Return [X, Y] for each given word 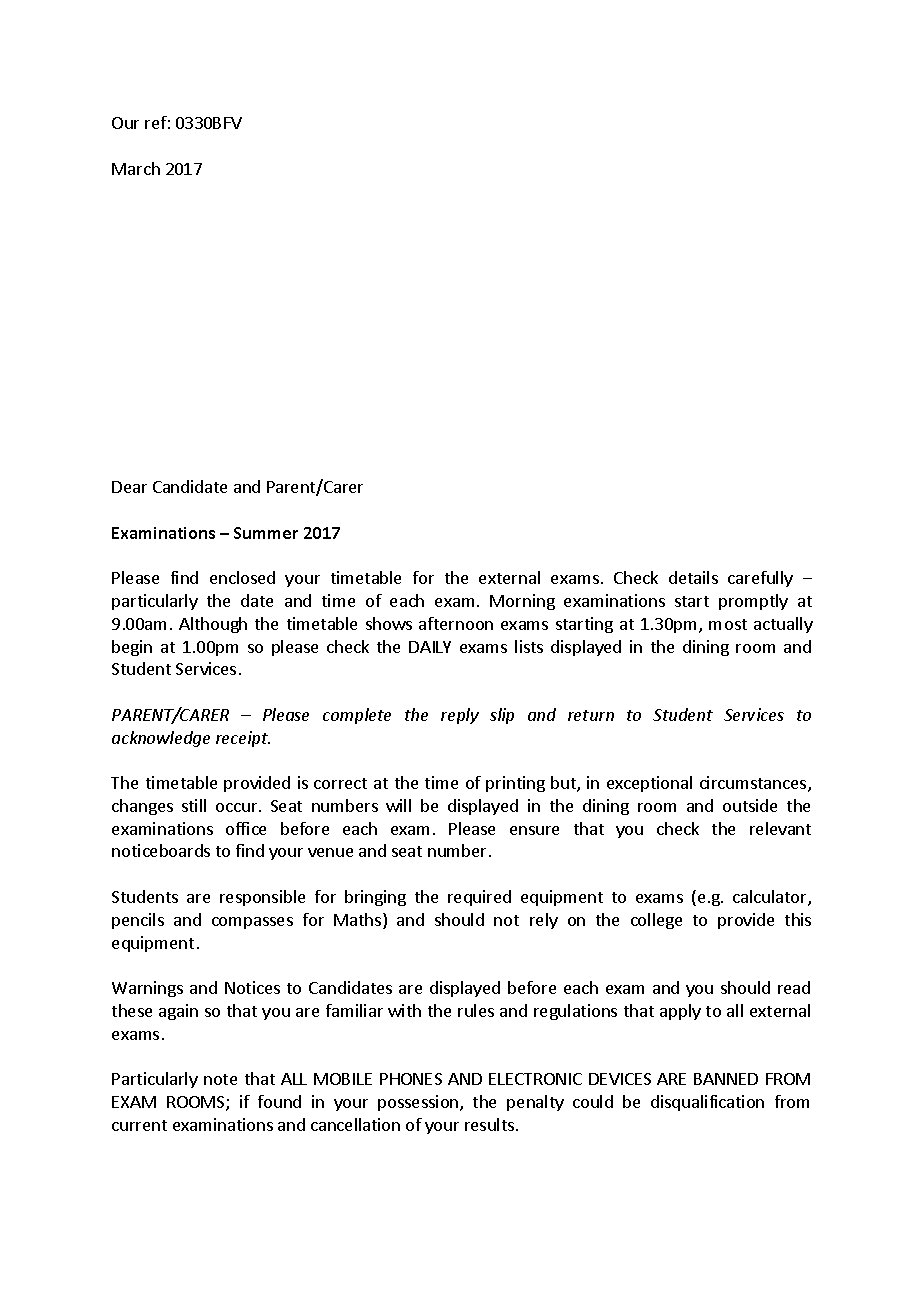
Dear [129, 487]
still [194, 805]
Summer [266, 533]
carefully [760, 579]
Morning [522, 602]
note [220, 1079]
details [693, 577]
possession [419, 1103]
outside [750, 805]
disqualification [707, 1103]
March [136, 168]
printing [515, 784]
